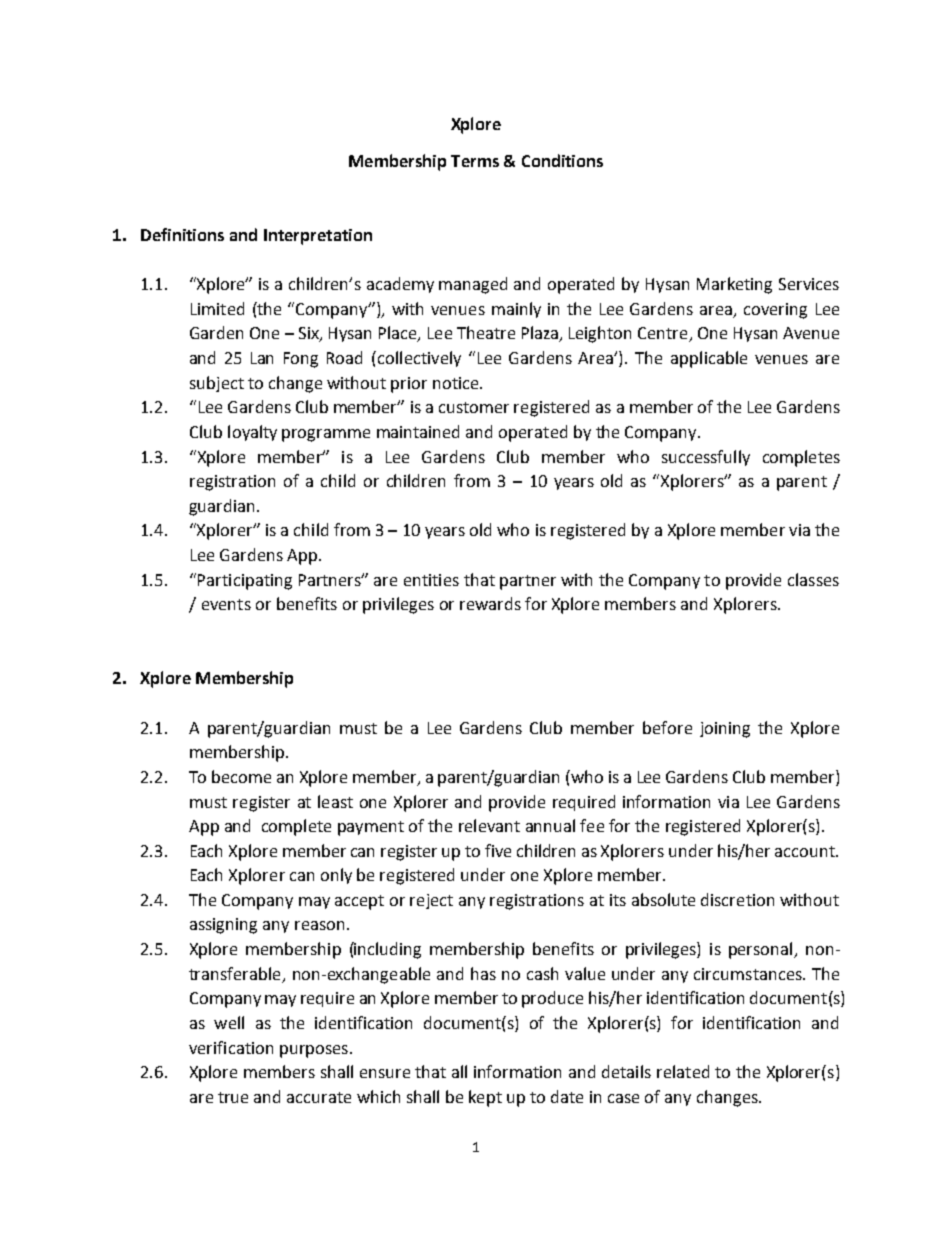 The width and height of the screenshot is (952, 1233). I want to click on events, so click(226, 604).
